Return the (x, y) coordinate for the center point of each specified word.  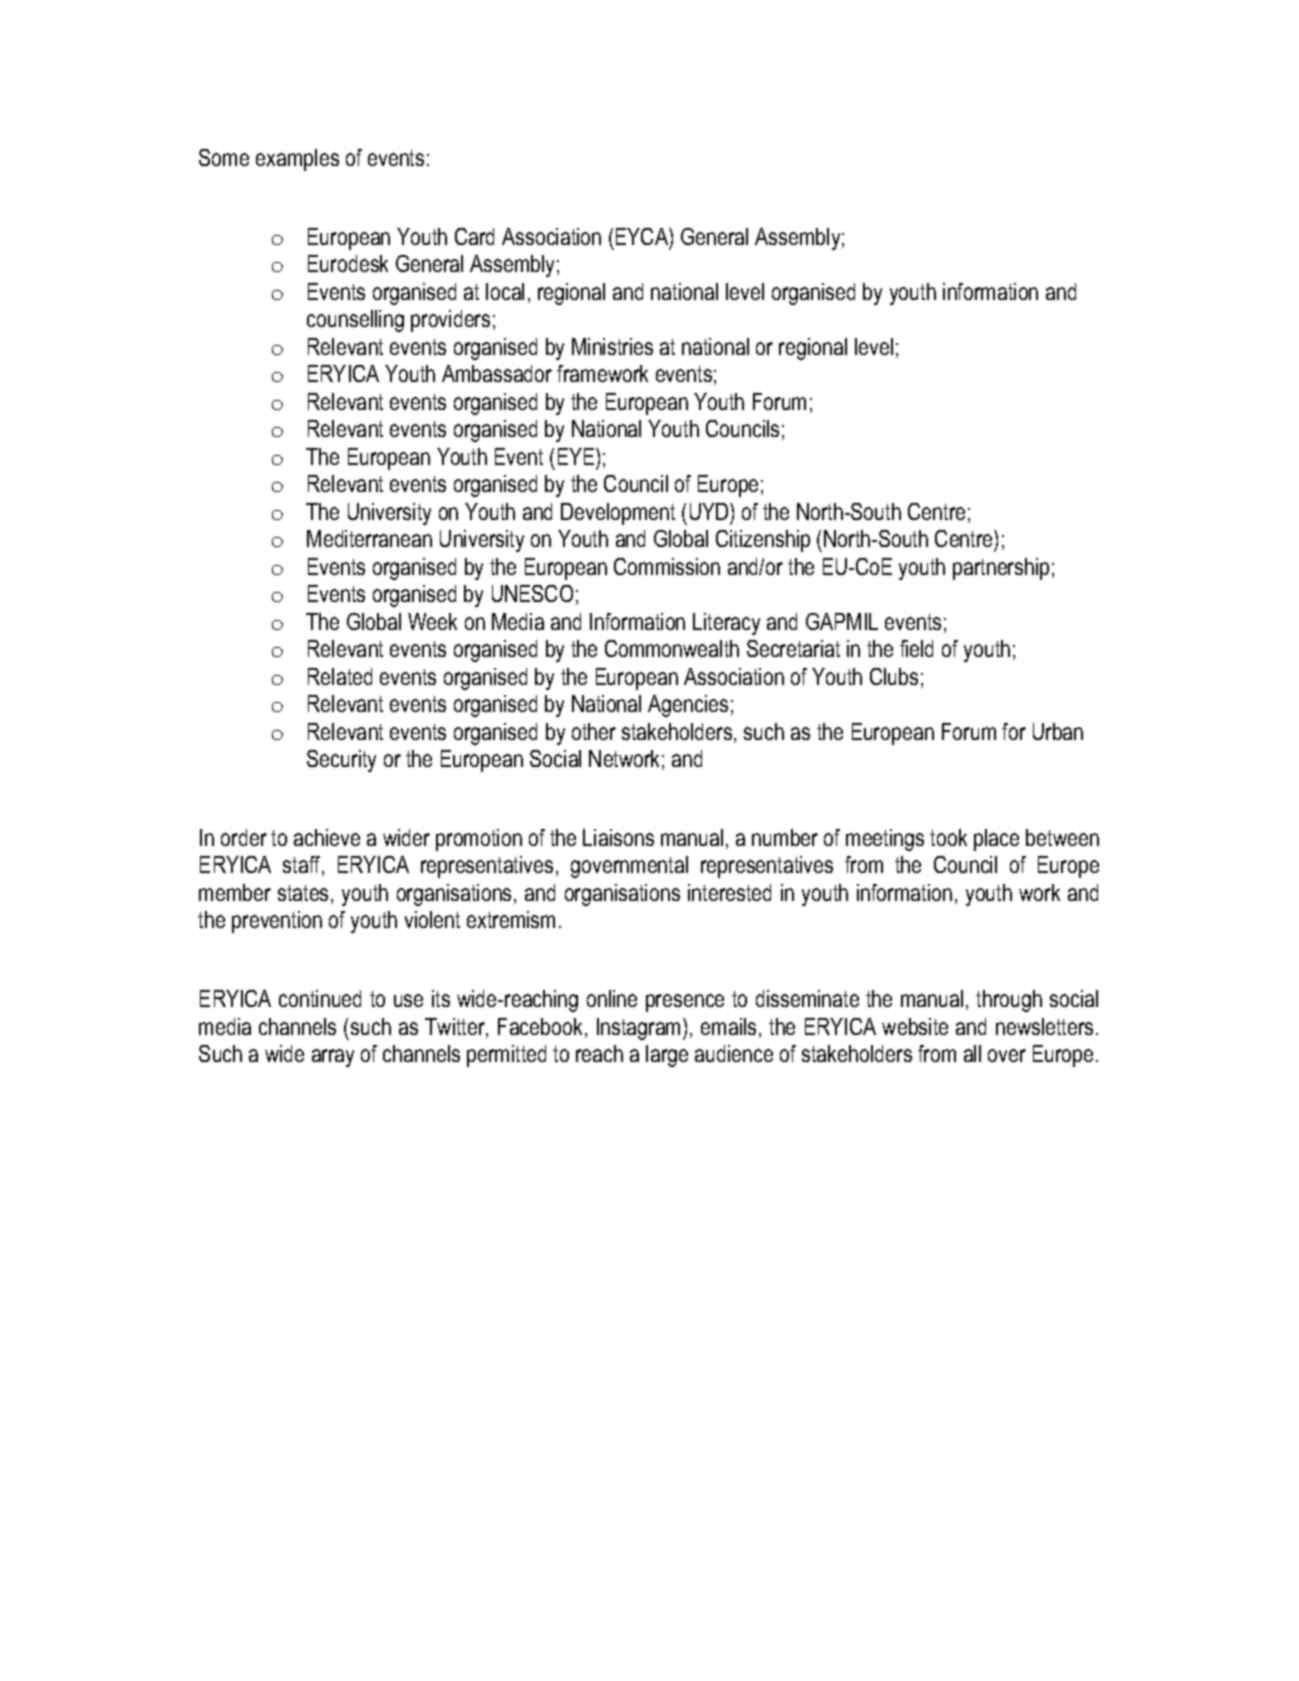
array (333, 1058)
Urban (1058, 731)
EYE (577, 456)
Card (474, 236)
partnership (1001, 569)
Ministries (612, 346)
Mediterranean (369, 538)
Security (341, 761)
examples (297, 160)
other (594, 731)
